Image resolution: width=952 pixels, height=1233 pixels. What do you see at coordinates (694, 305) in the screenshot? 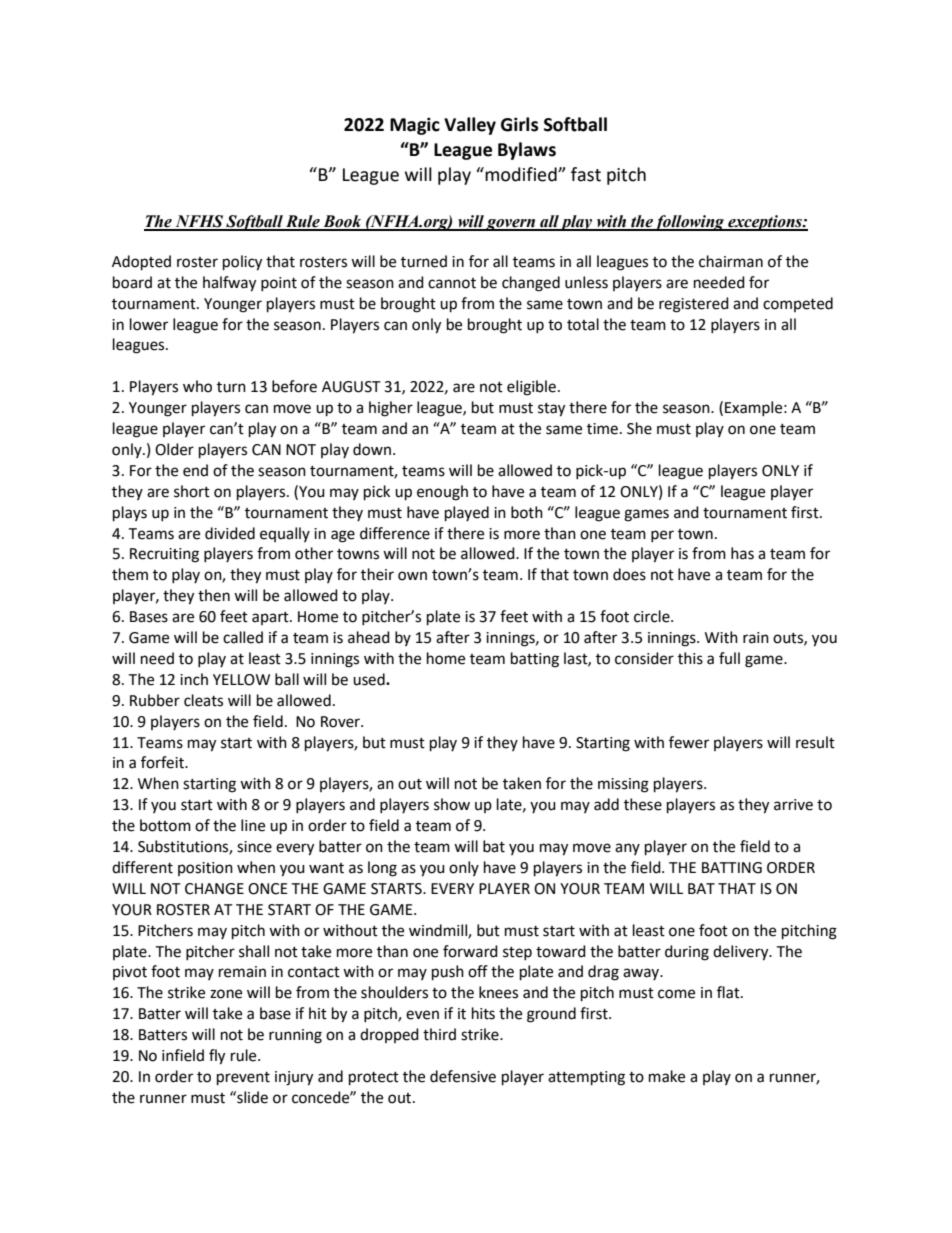
I see `registered` at bounding box center [694, 305].
